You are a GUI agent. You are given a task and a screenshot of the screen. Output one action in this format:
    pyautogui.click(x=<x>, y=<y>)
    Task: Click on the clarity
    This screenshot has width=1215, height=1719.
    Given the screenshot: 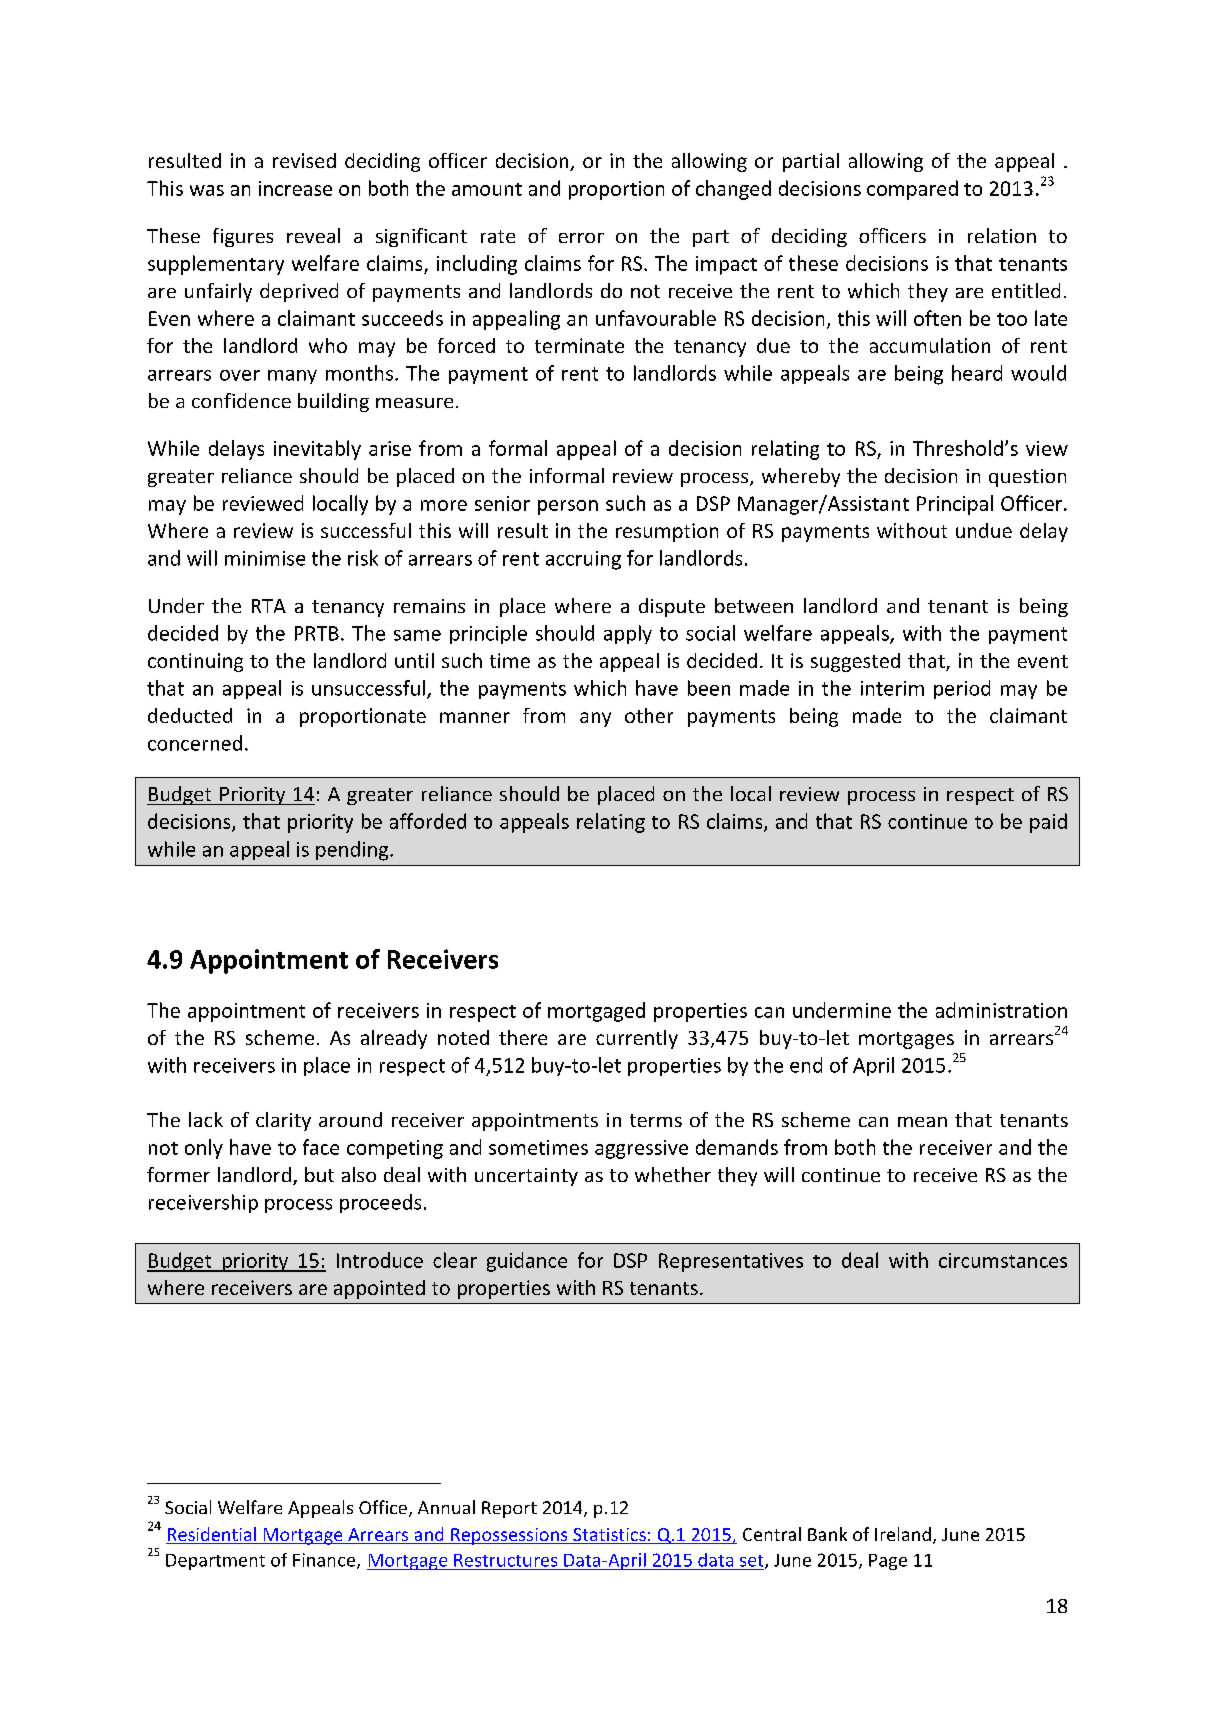 What is the action you would take?
    pyautogui.click(x=283, y=1121)
